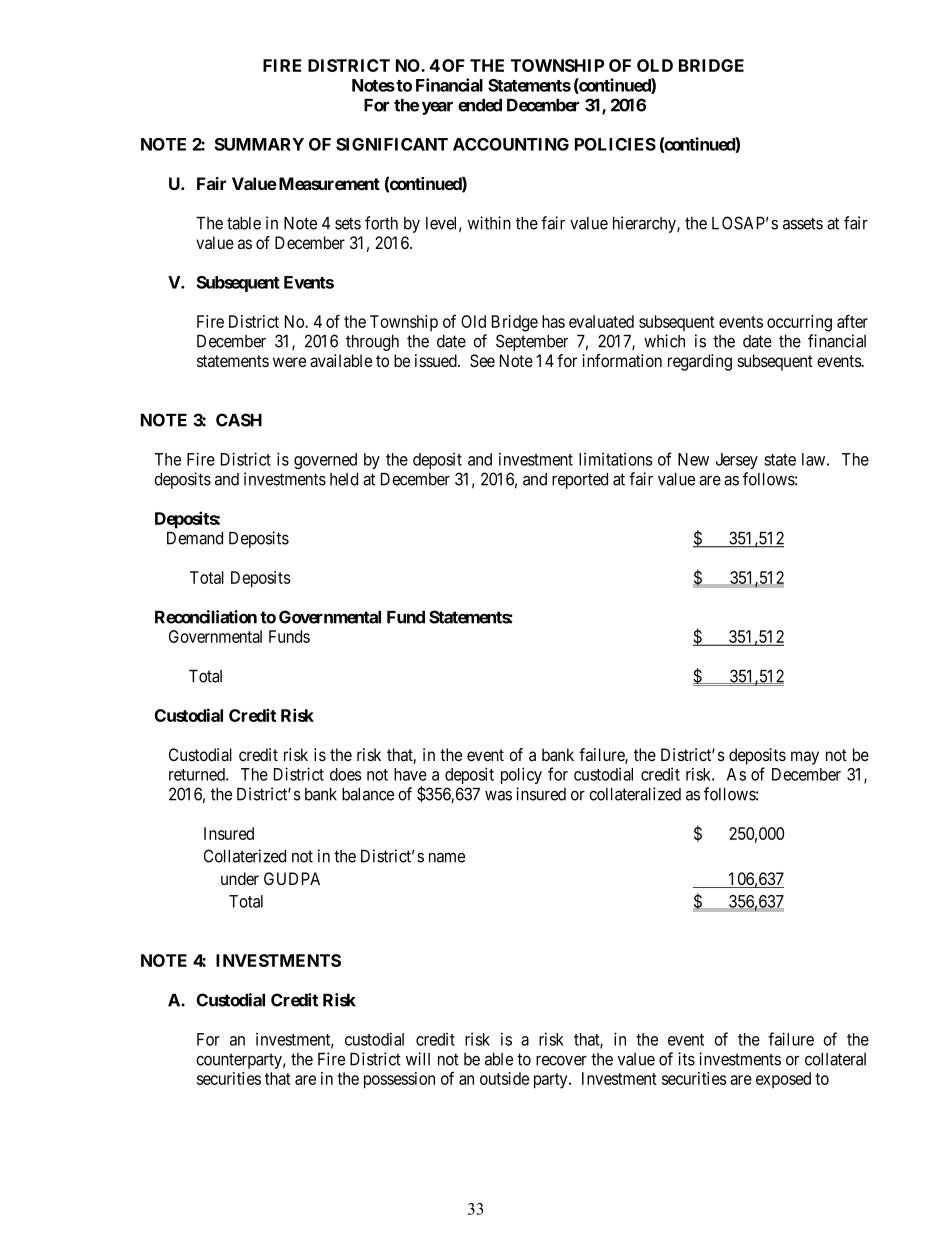 This document has height=1233, width=952. What do you see at coordinates (783, 1080) in the document?
I see `exposed` at bounding box center [783, 1080].
